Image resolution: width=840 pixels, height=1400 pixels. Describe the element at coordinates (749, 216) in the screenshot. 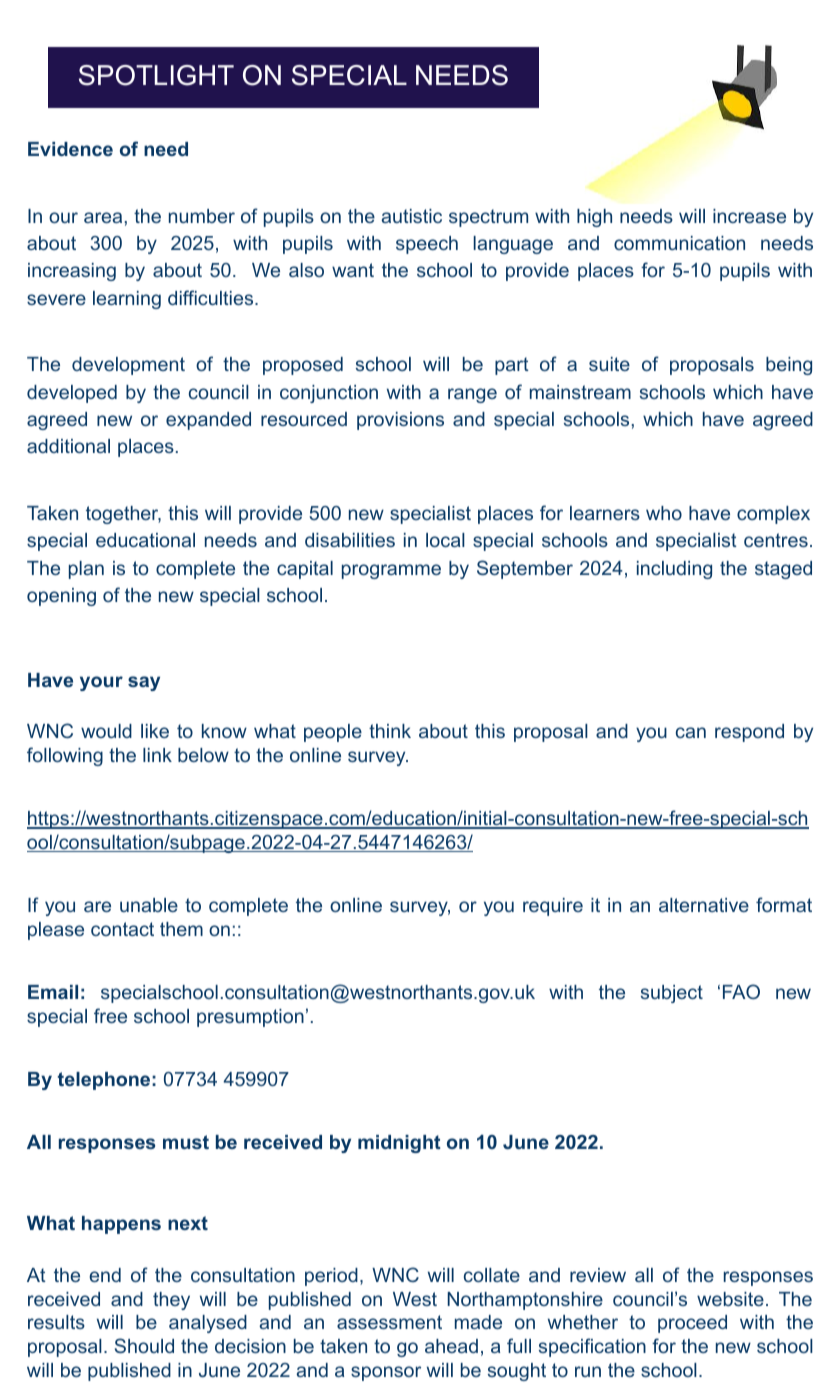

I see `increase` at that location.
